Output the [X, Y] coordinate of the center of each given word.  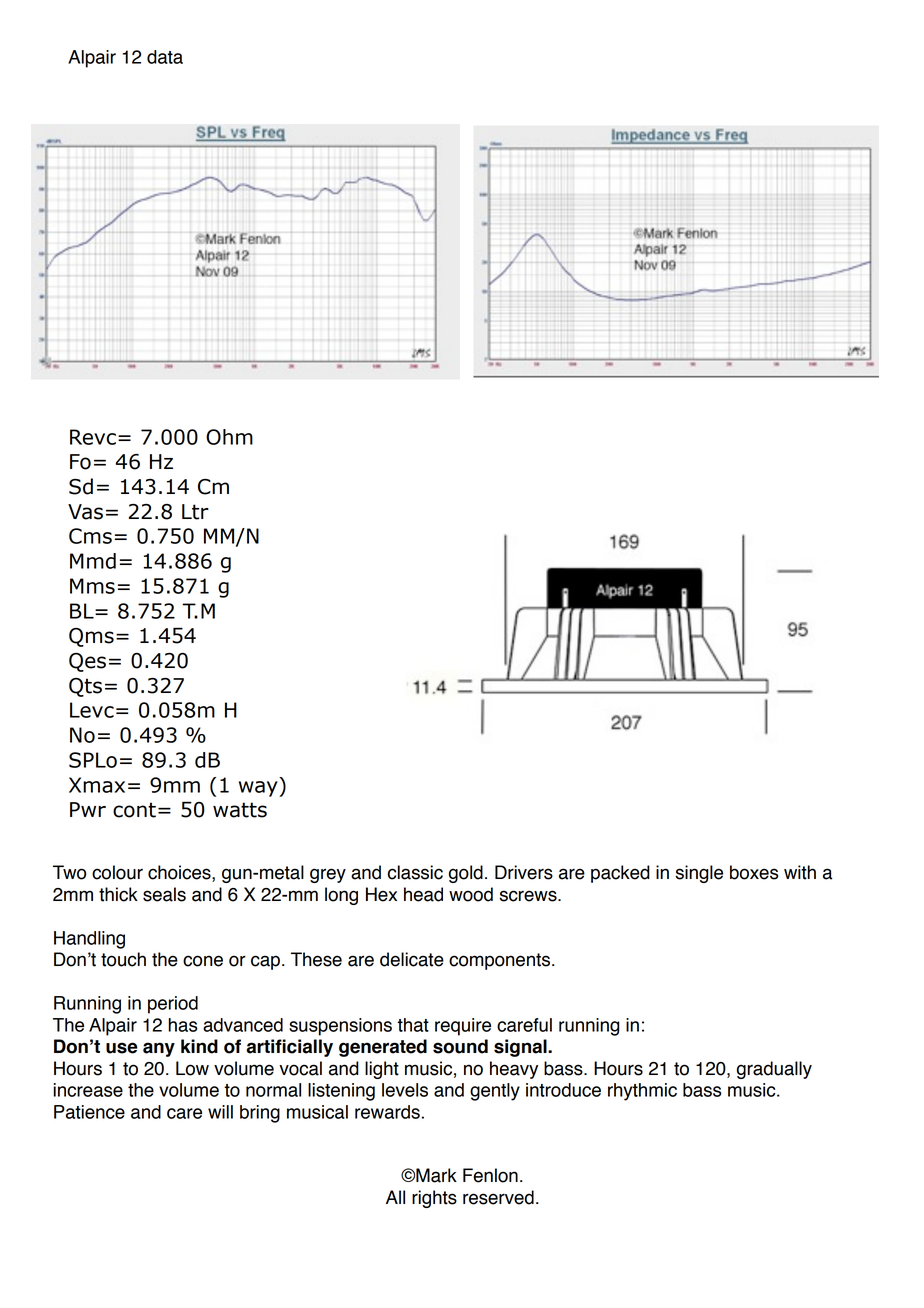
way [259, 789]
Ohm [229, 437]
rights [434, 1199]
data [165, 57]
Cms [90, 536]
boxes [754, 872]
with [800, 872]
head [423, 894]
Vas [85, 512]
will [220, 1112]
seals [164, 894]
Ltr [195, 512]
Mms [92, 586]
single [699, 874]
